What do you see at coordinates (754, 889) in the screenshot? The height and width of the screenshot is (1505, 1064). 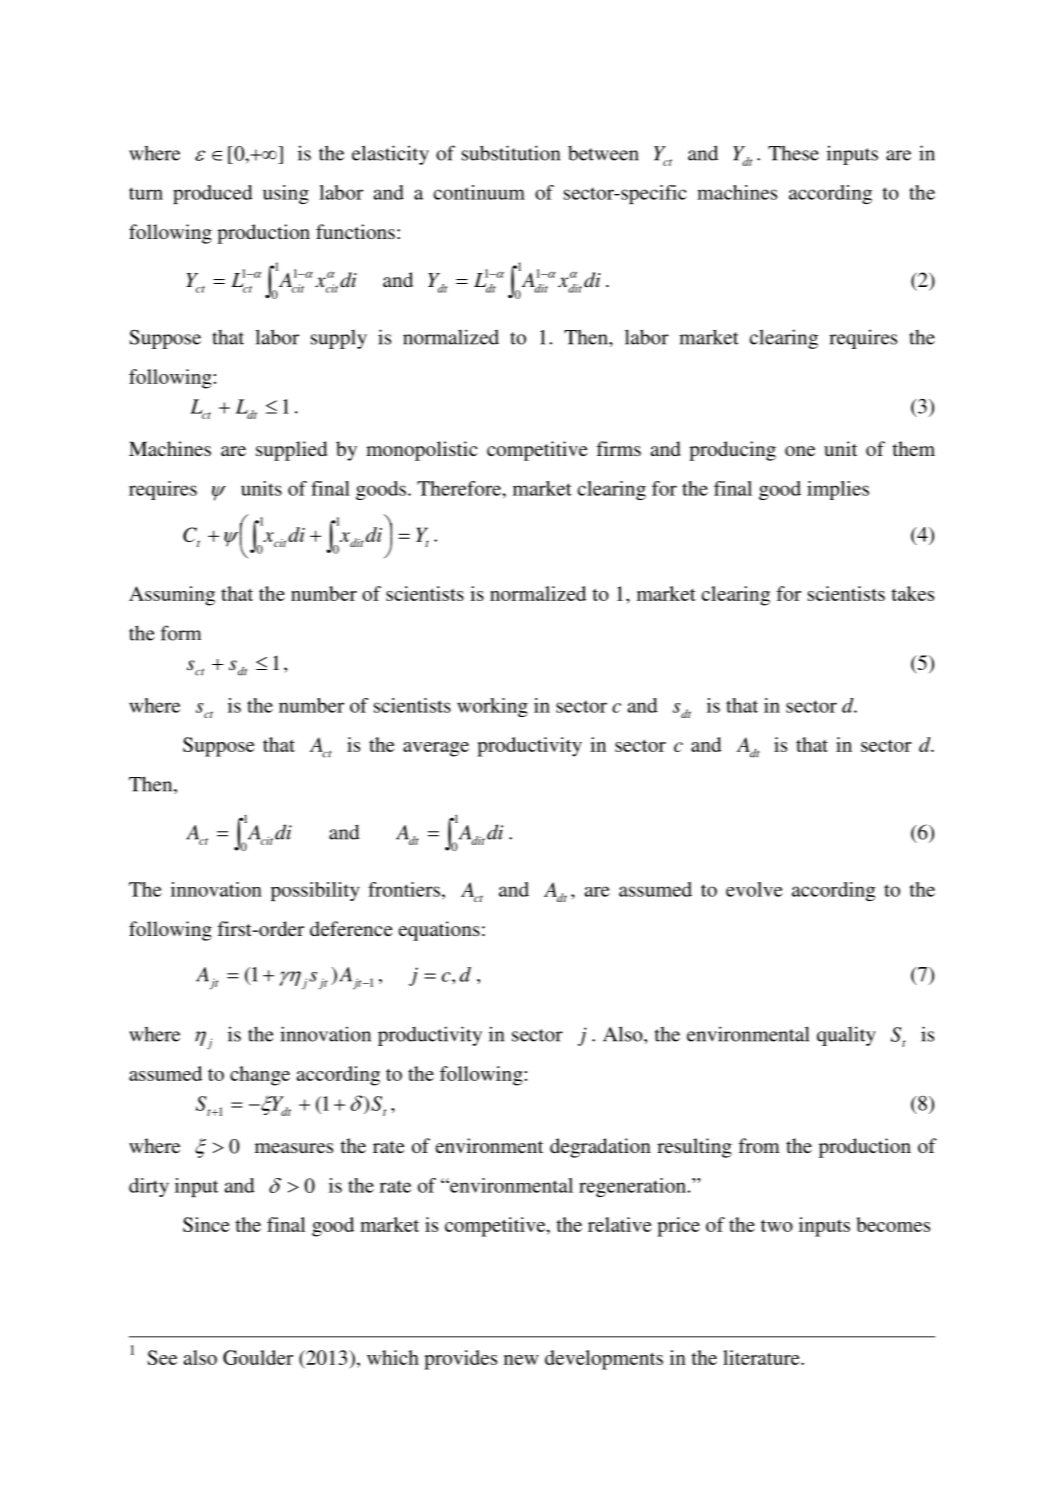 I see `evolve` at bounding box center [754, 889].
